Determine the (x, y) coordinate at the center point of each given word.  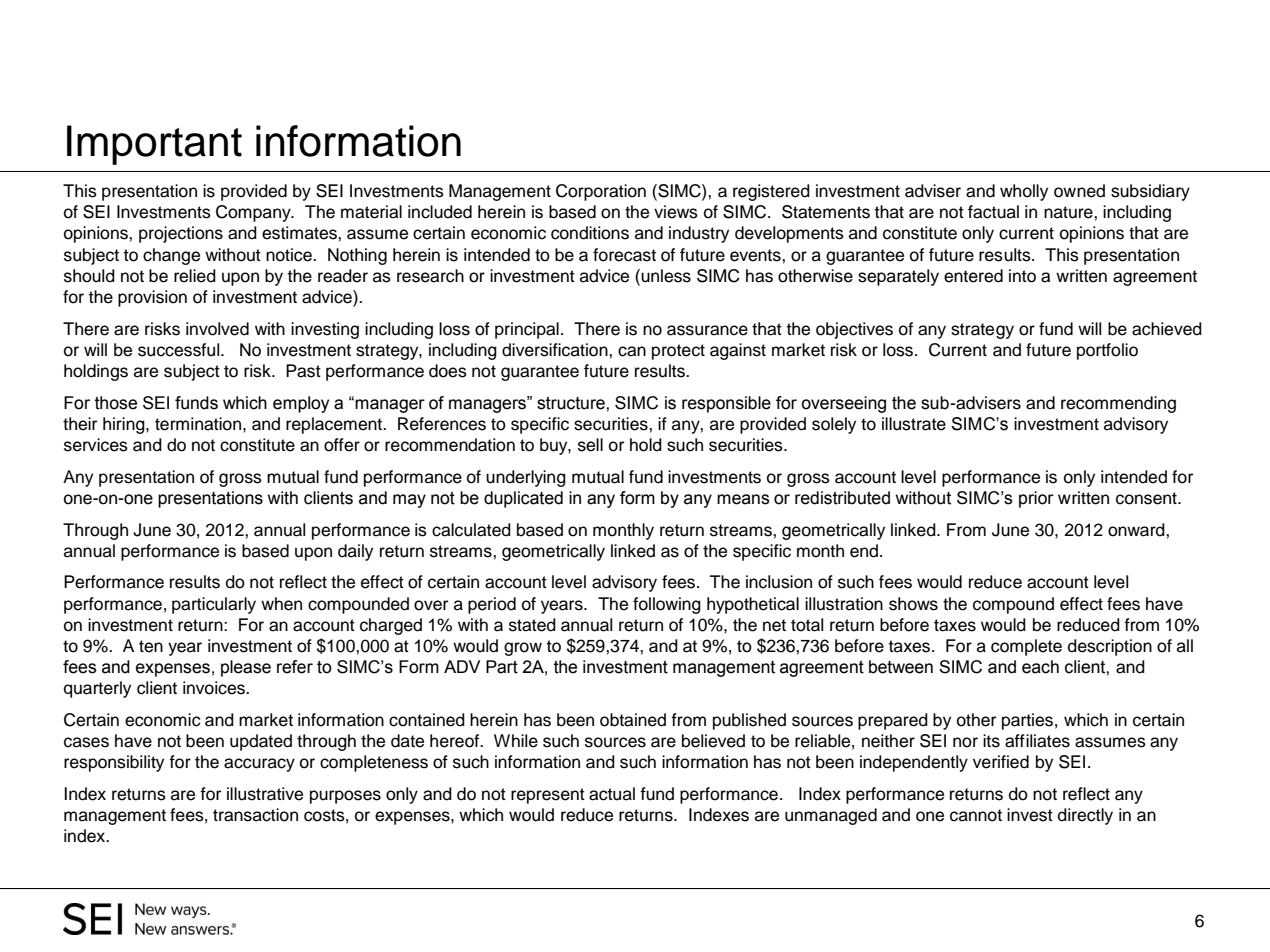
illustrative (265, 794)
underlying (526, 478)
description (1110, 647)
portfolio (1107, 351)
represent (548, 796)
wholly (1024, 192)
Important (154, 145)
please (246, 668)
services (96, 445)
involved (217, 329)
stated (532, 625)
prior (1036, 499)
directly (1085, 816)
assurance (707, 330)
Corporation (601, 192)
